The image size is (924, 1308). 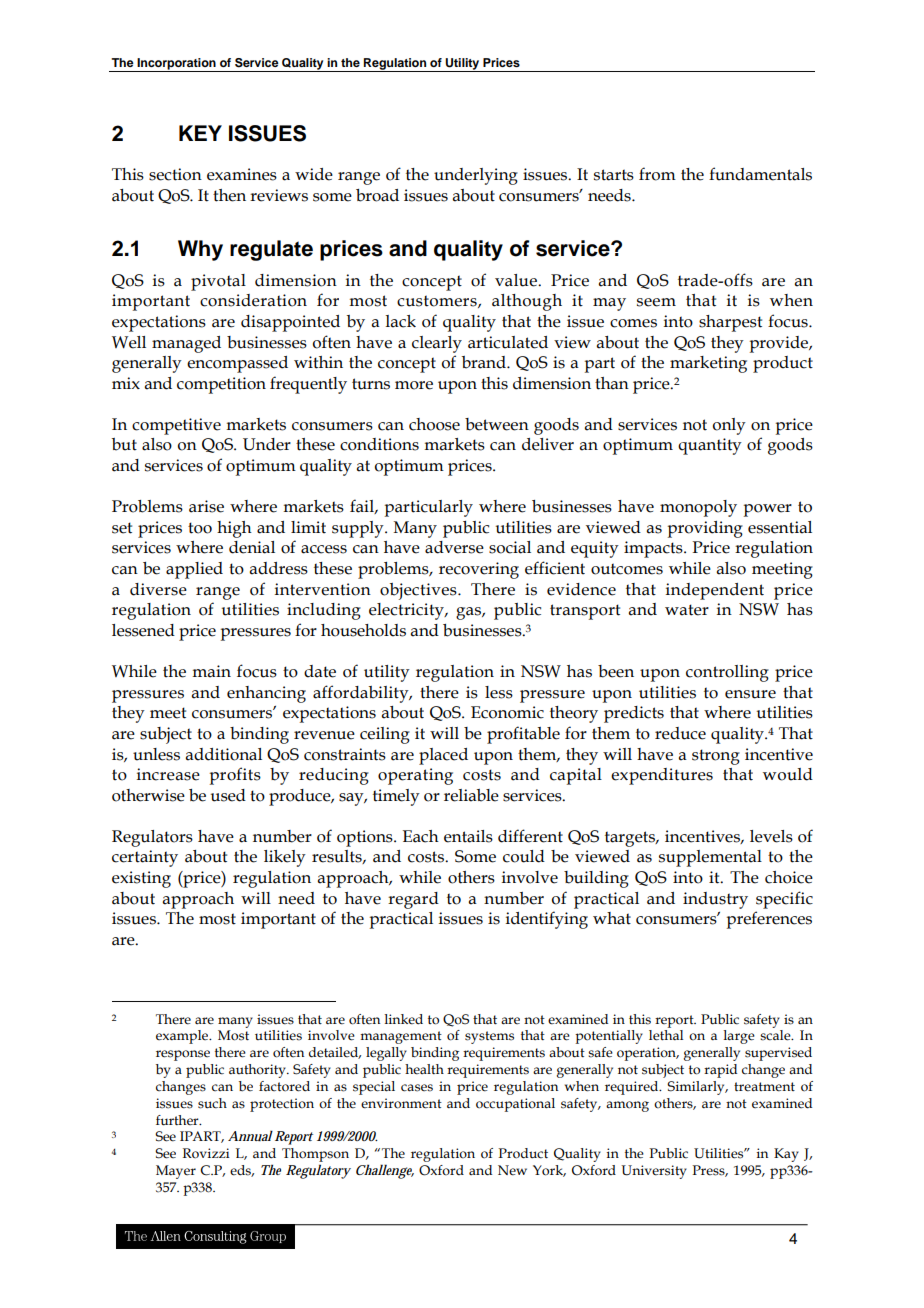 I want to click on customers, so click(x=438, y=301).
